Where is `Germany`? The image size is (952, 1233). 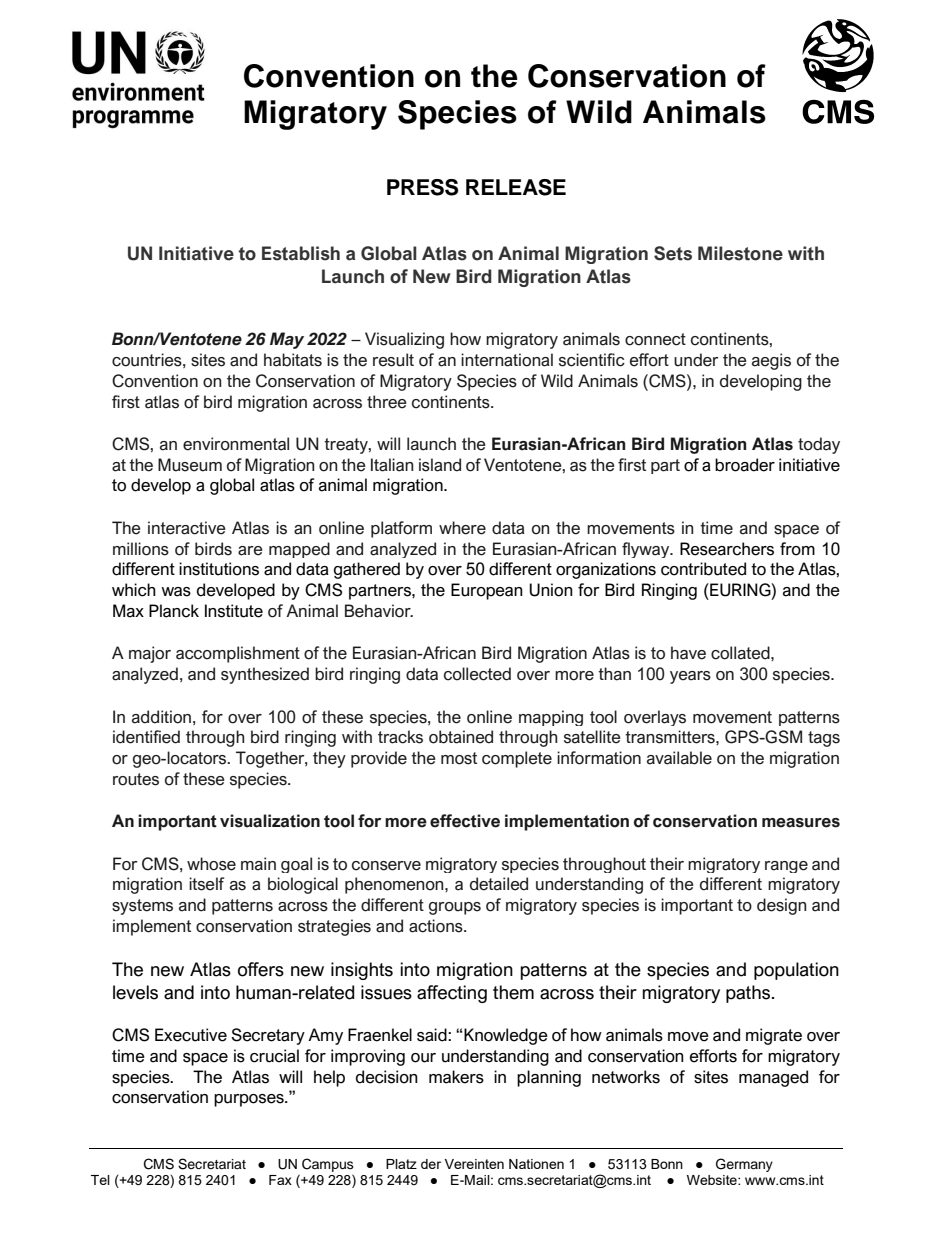 Germany is located at coordinates (744, 1165).
